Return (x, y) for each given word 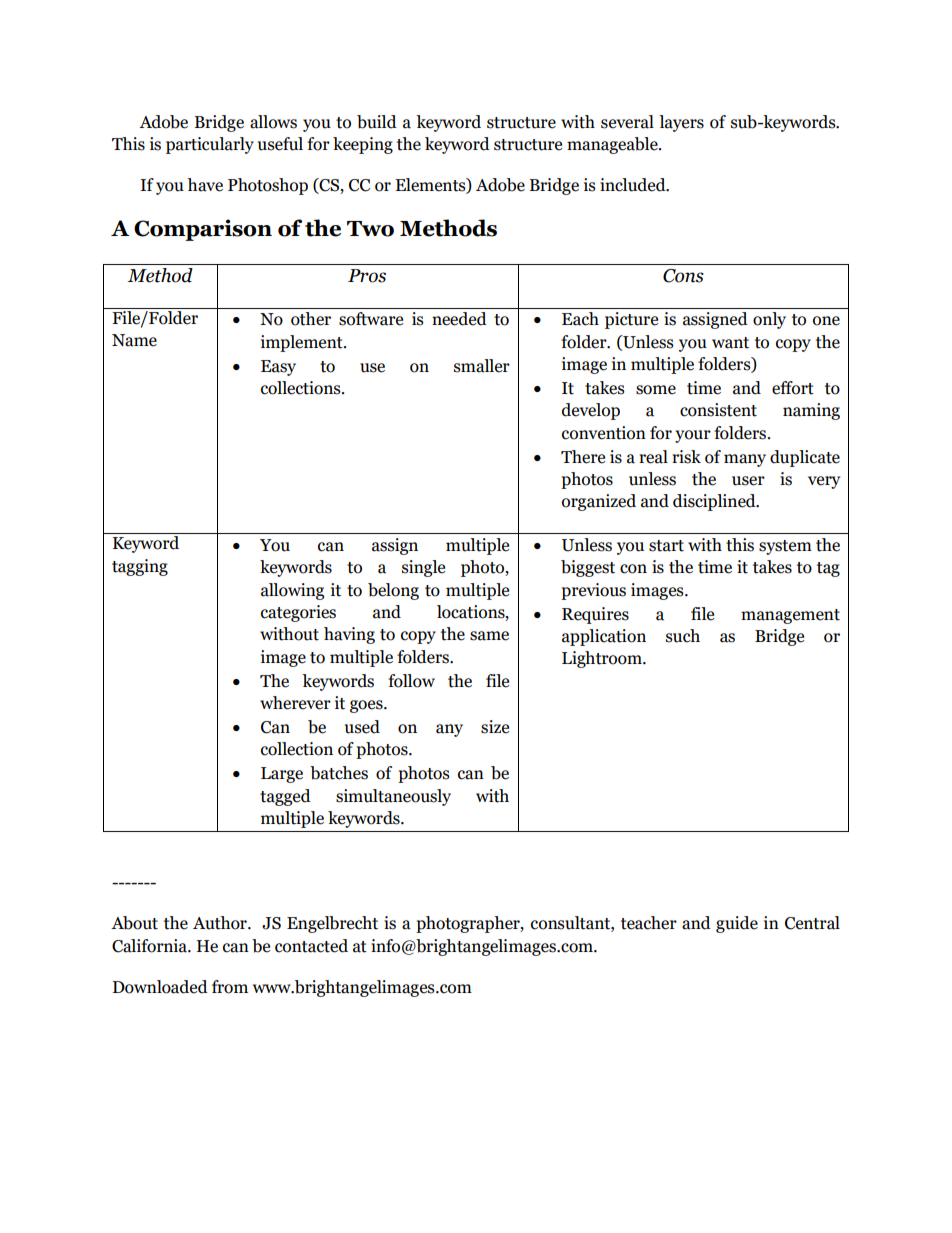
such (683, 636)
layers (681, 123)
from (230, 987)
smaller (482, 366)
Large (282, 775)
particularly (210, 145)
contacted (311, 946)
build (377, 122)
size (495, 727)
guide (737, 924)
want (730, 343)
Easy (278, 368)
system (785, 547)
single (423, 568)
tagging (140, 567)
